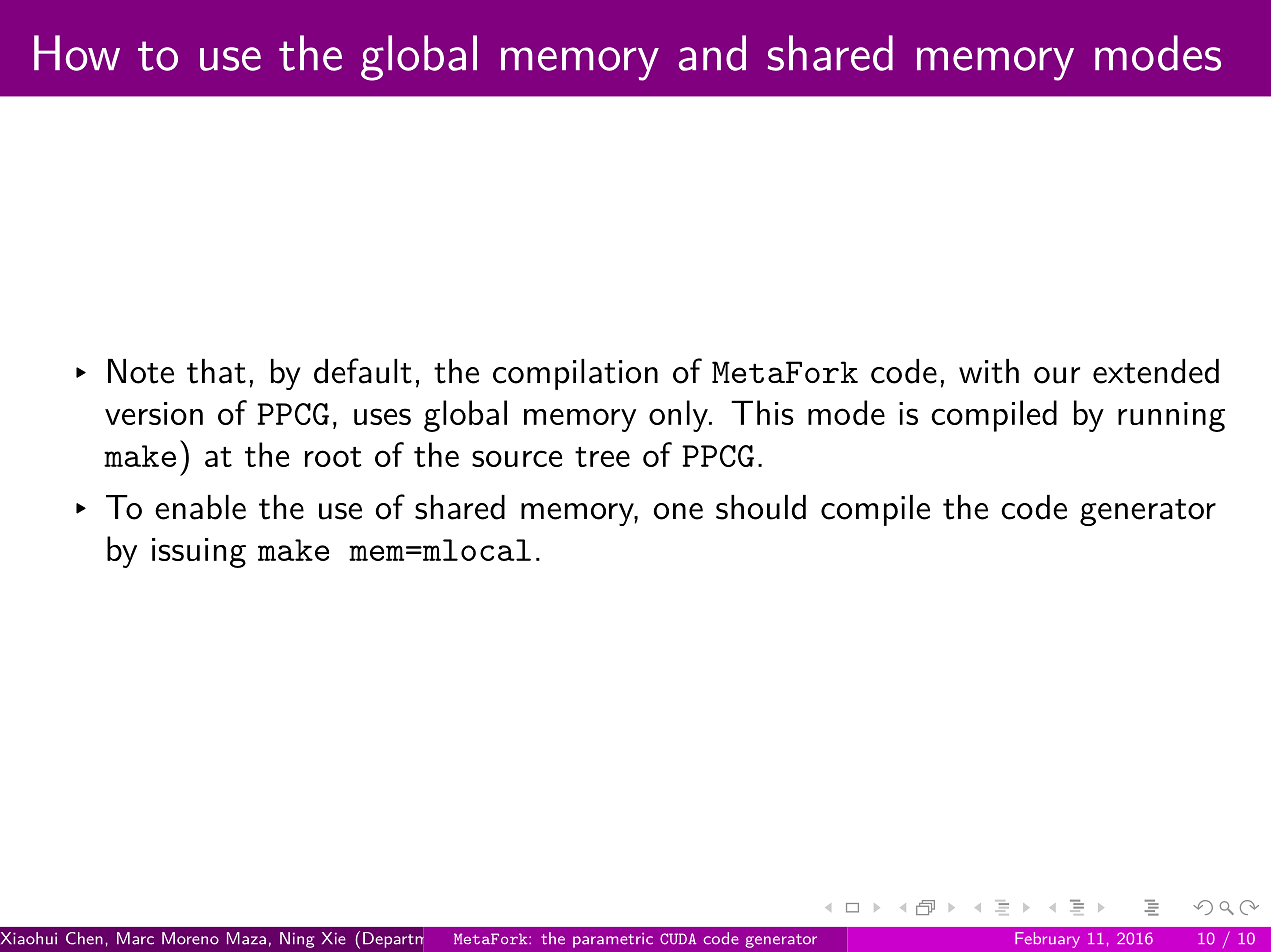 The height and width of the screenshot is (952, 1271). What do you see at coordinates (678, 511) in the screenshot?
I see `one` at bounding box center [678, 511].
